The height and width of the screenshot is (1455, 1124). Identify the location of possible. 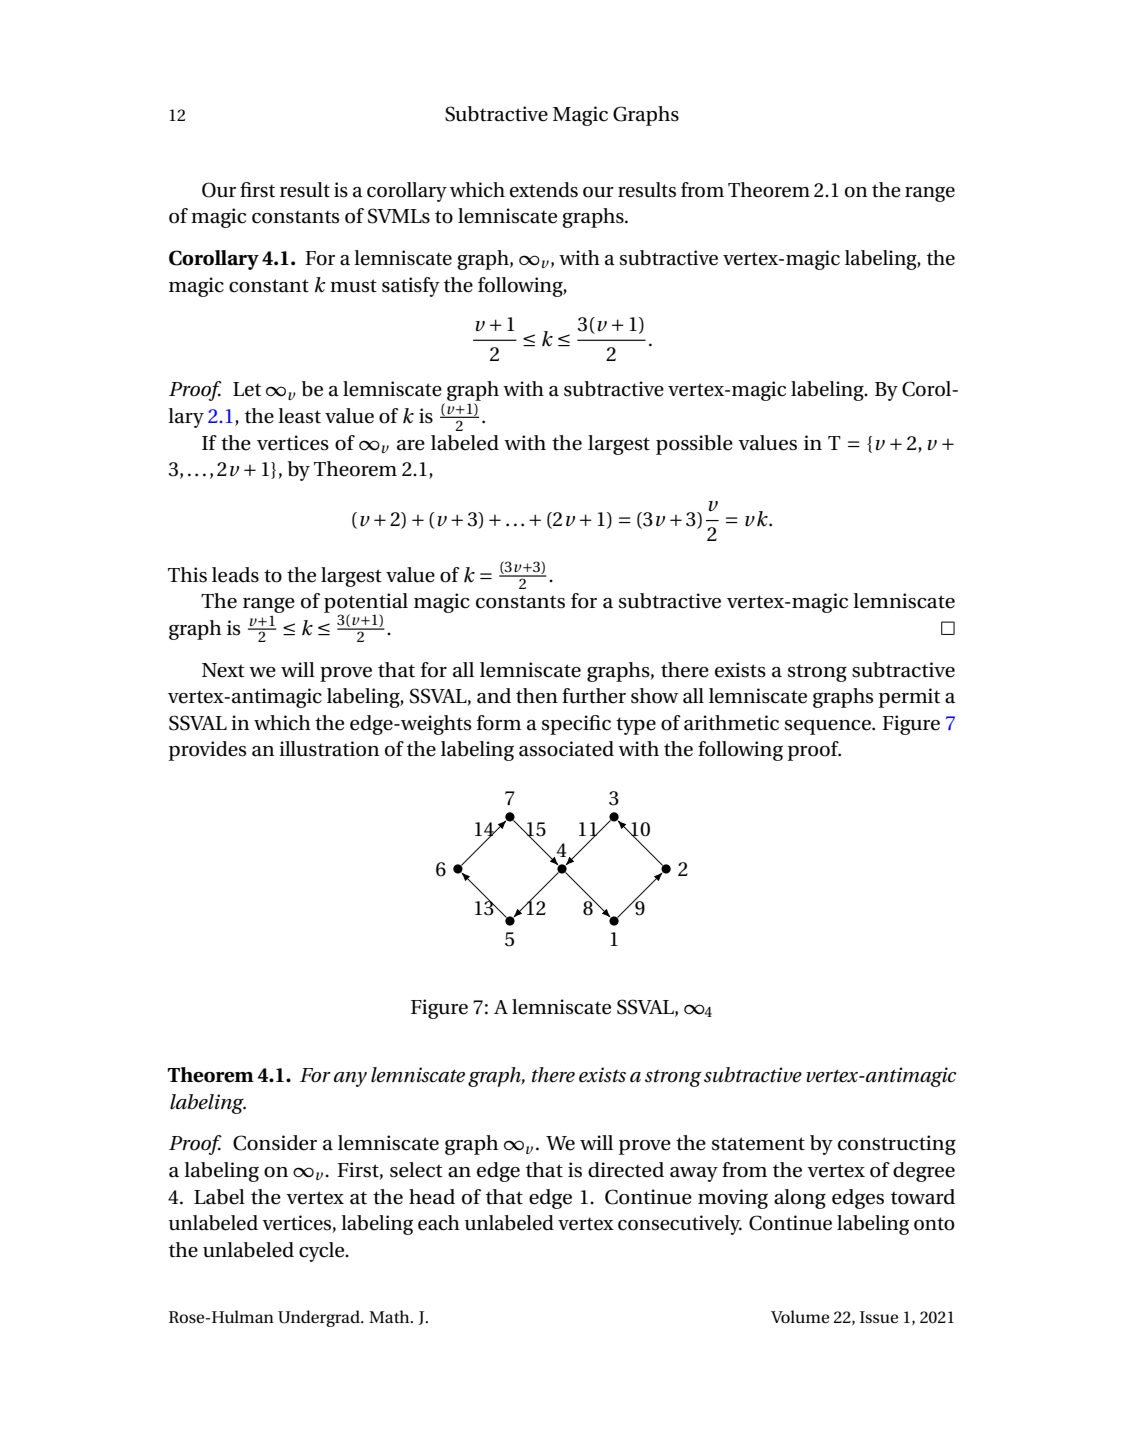
(694, 445).
